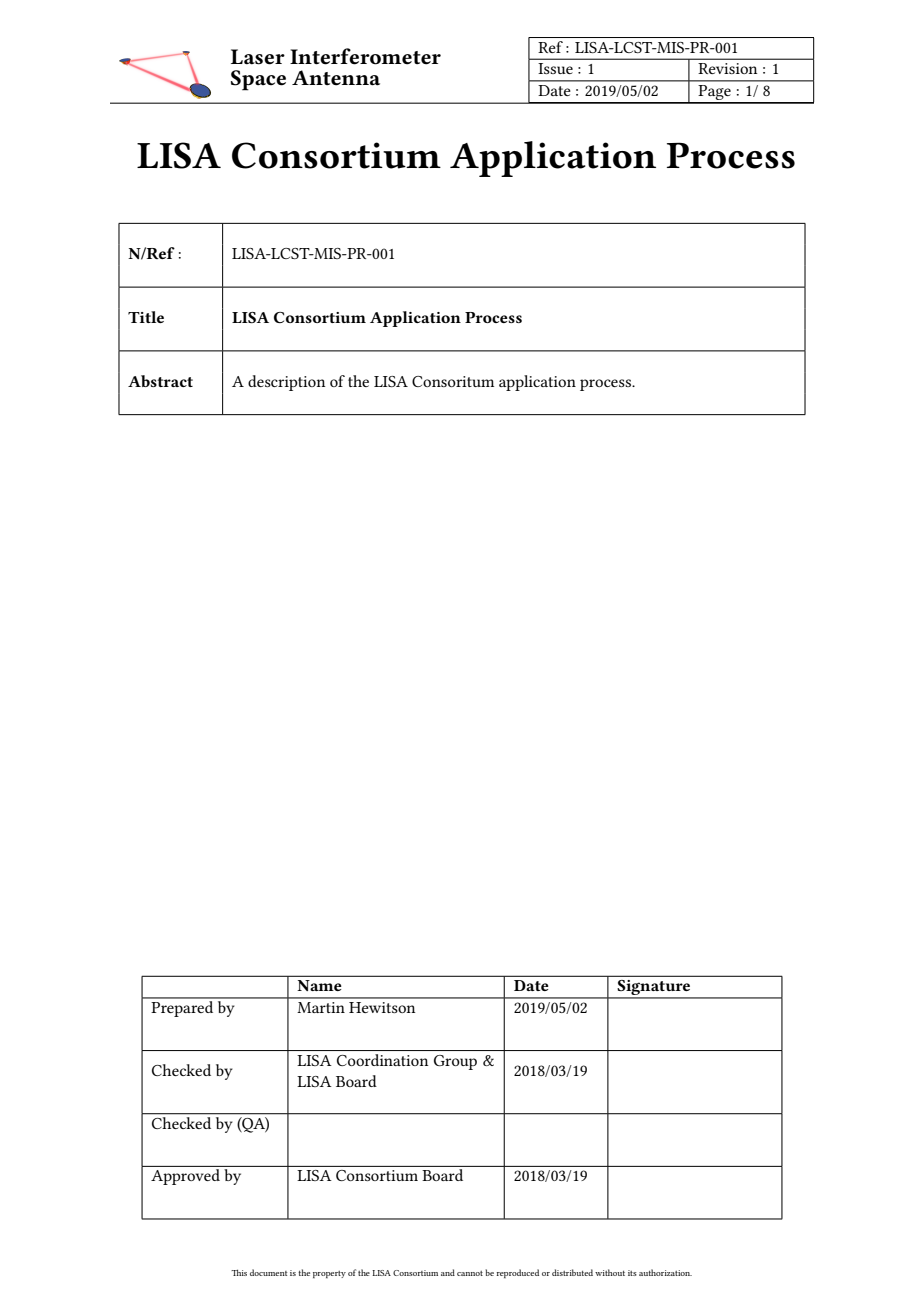 The image size is (924, 1308). What do you see at coordinates (286, 383) in the document?
I see `description` at bounding box center [286, 383].
